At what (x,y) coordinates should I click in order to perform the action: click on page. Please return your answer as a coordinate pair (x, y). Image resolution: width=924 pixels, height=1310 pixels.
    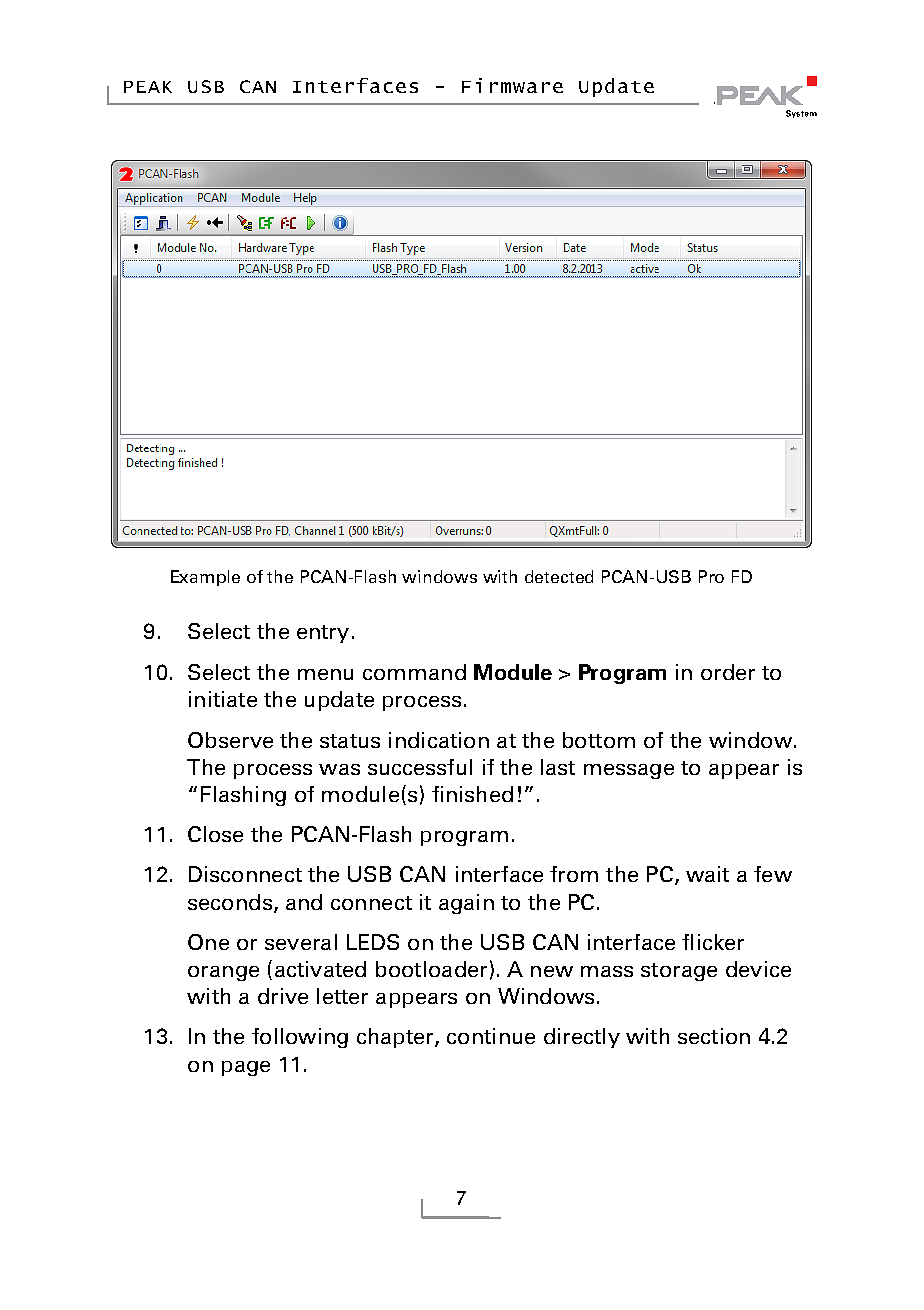
    Looking at the image, I should click on (246, 1068).
